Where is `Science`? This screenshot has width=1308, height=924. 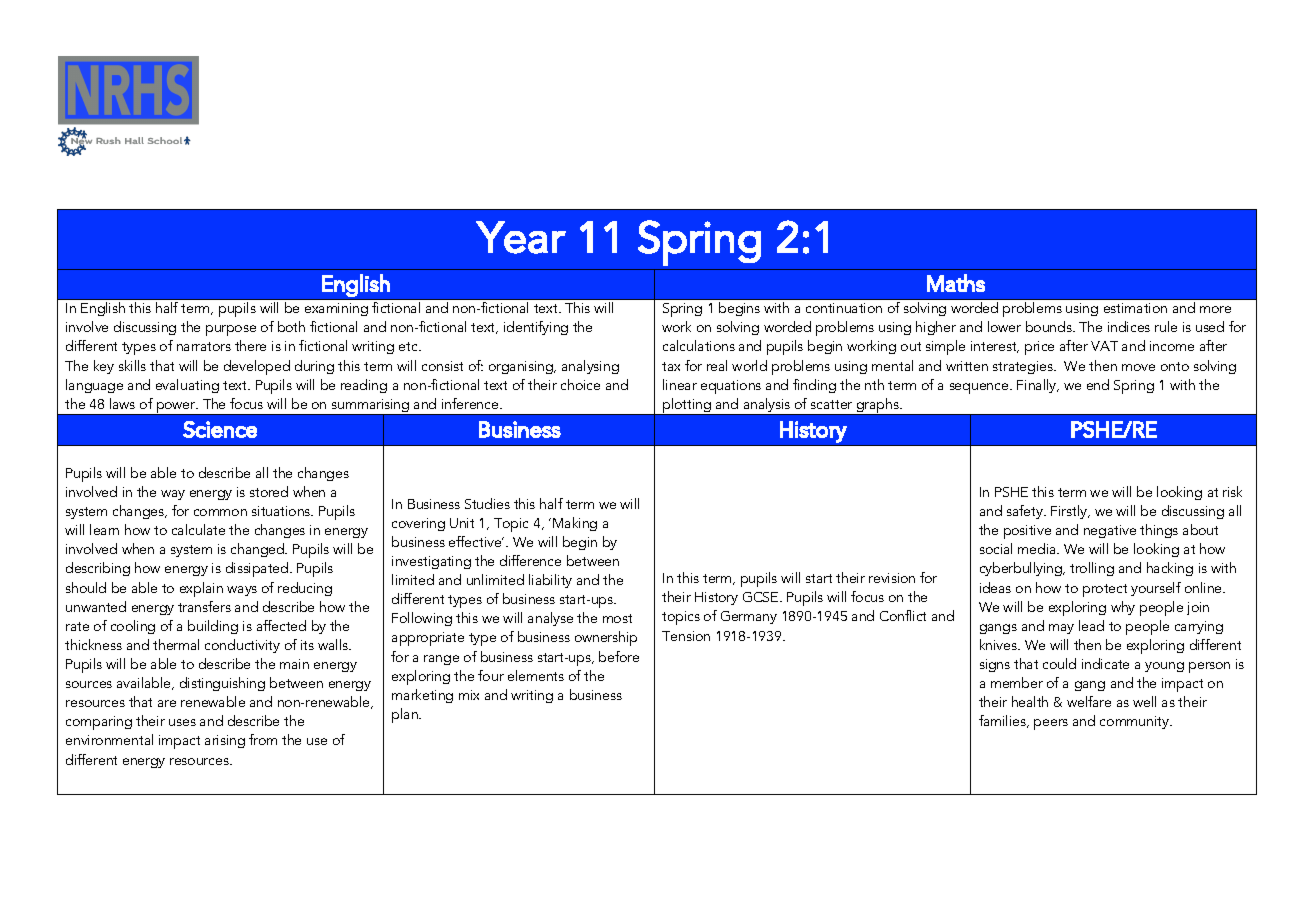
Science is located at coordinates (220, 429).
